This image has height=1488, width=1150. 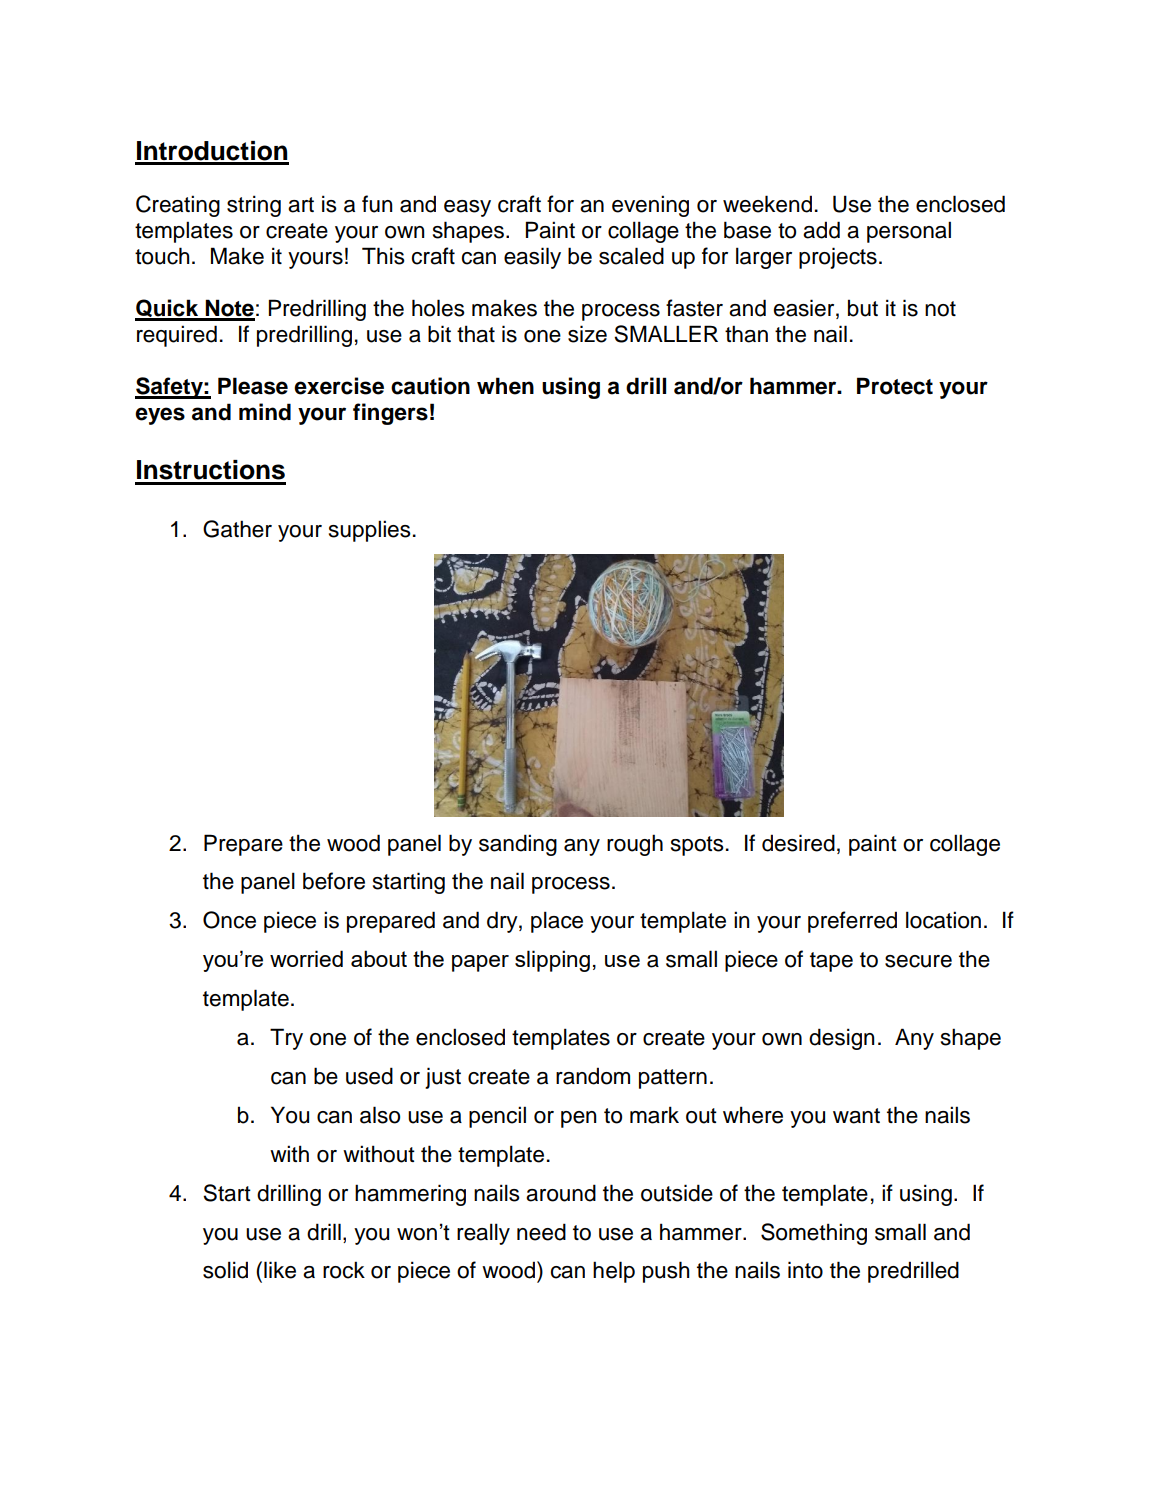 I want to click on string, so click(x=254, y=206).
